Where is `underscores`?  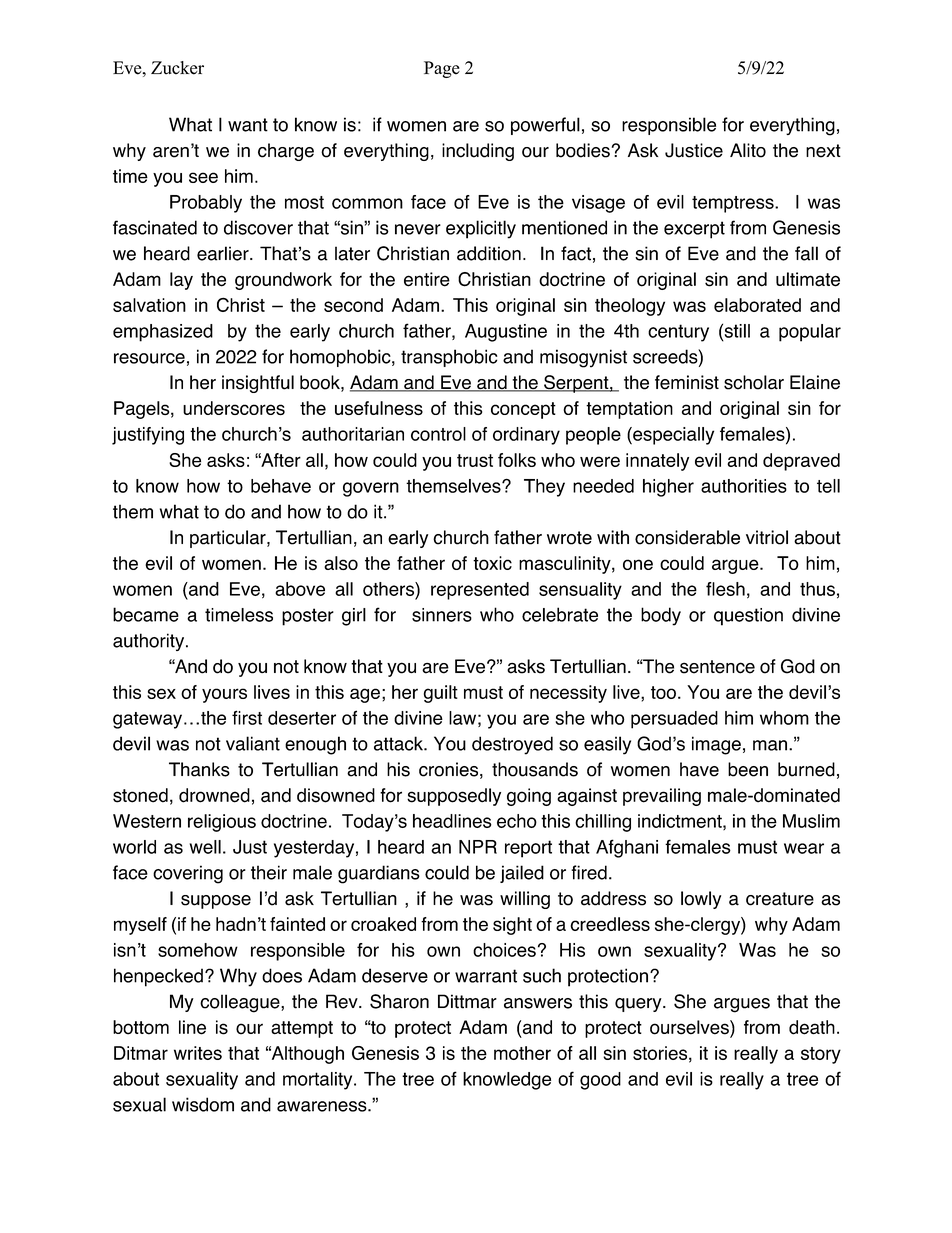
underscores is located at coordinates (234, 408).
